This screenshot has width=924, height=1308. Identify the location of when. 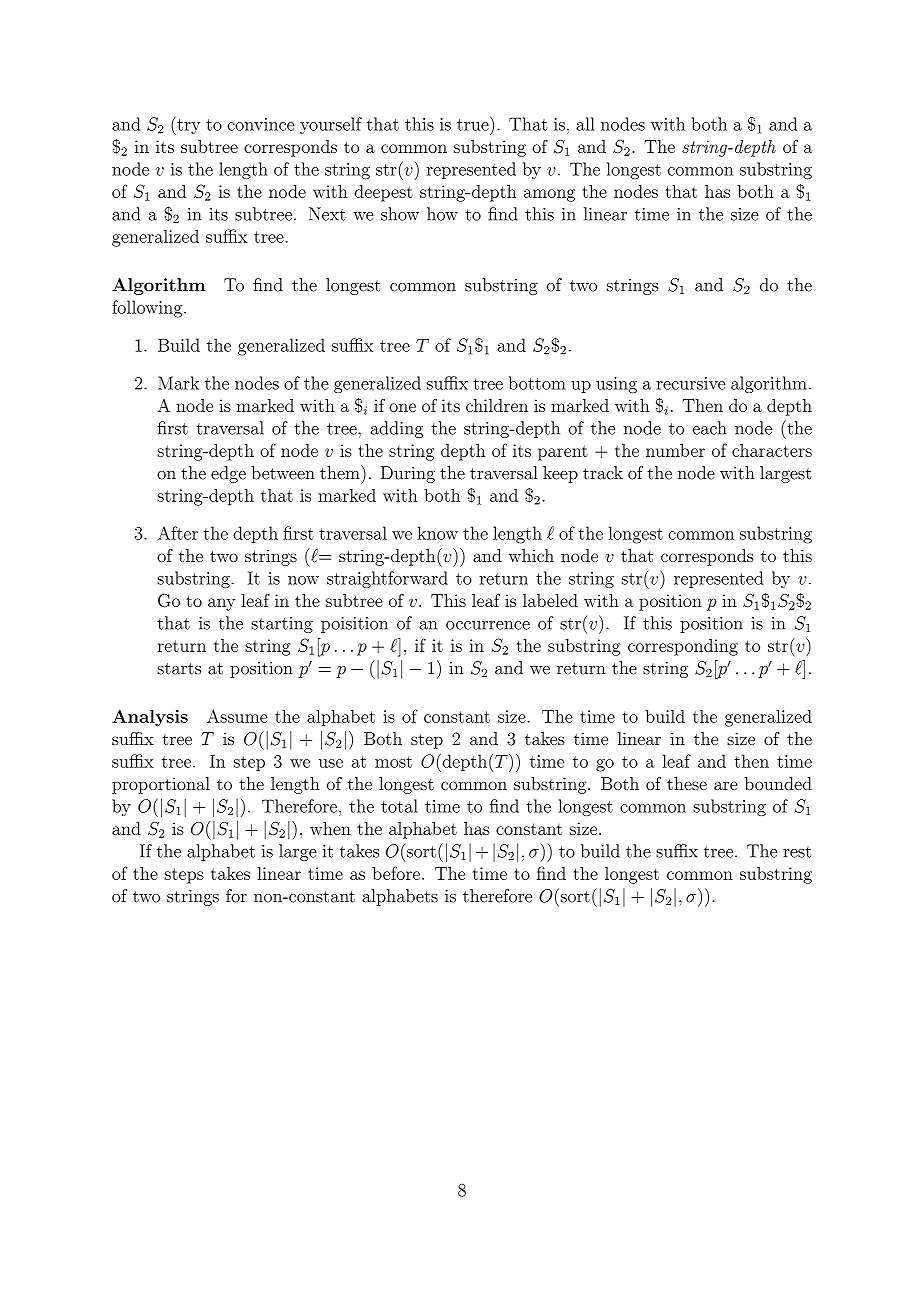
(330, 828).
